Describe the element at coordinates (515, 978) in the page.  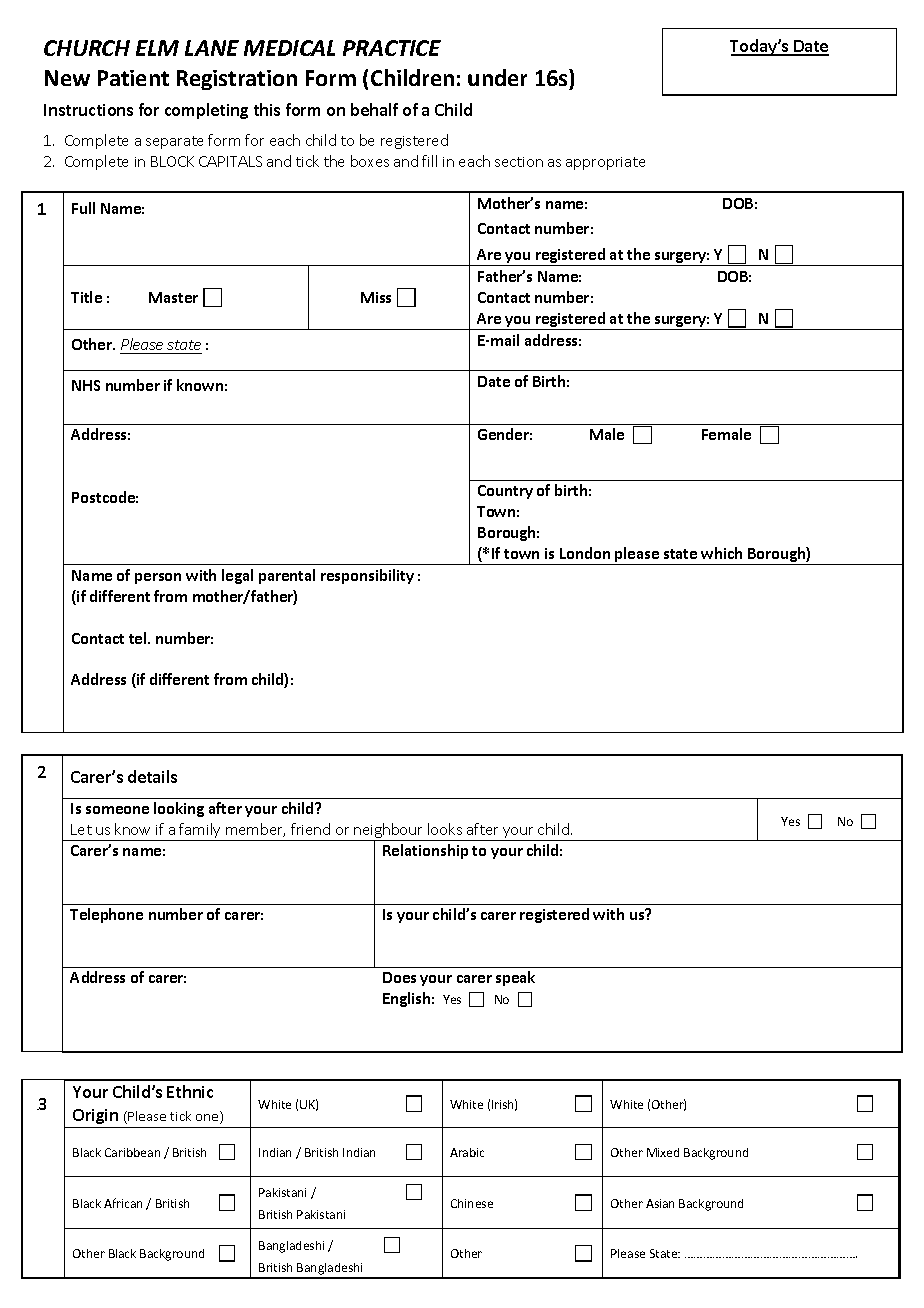
I see `speak` at that location.
